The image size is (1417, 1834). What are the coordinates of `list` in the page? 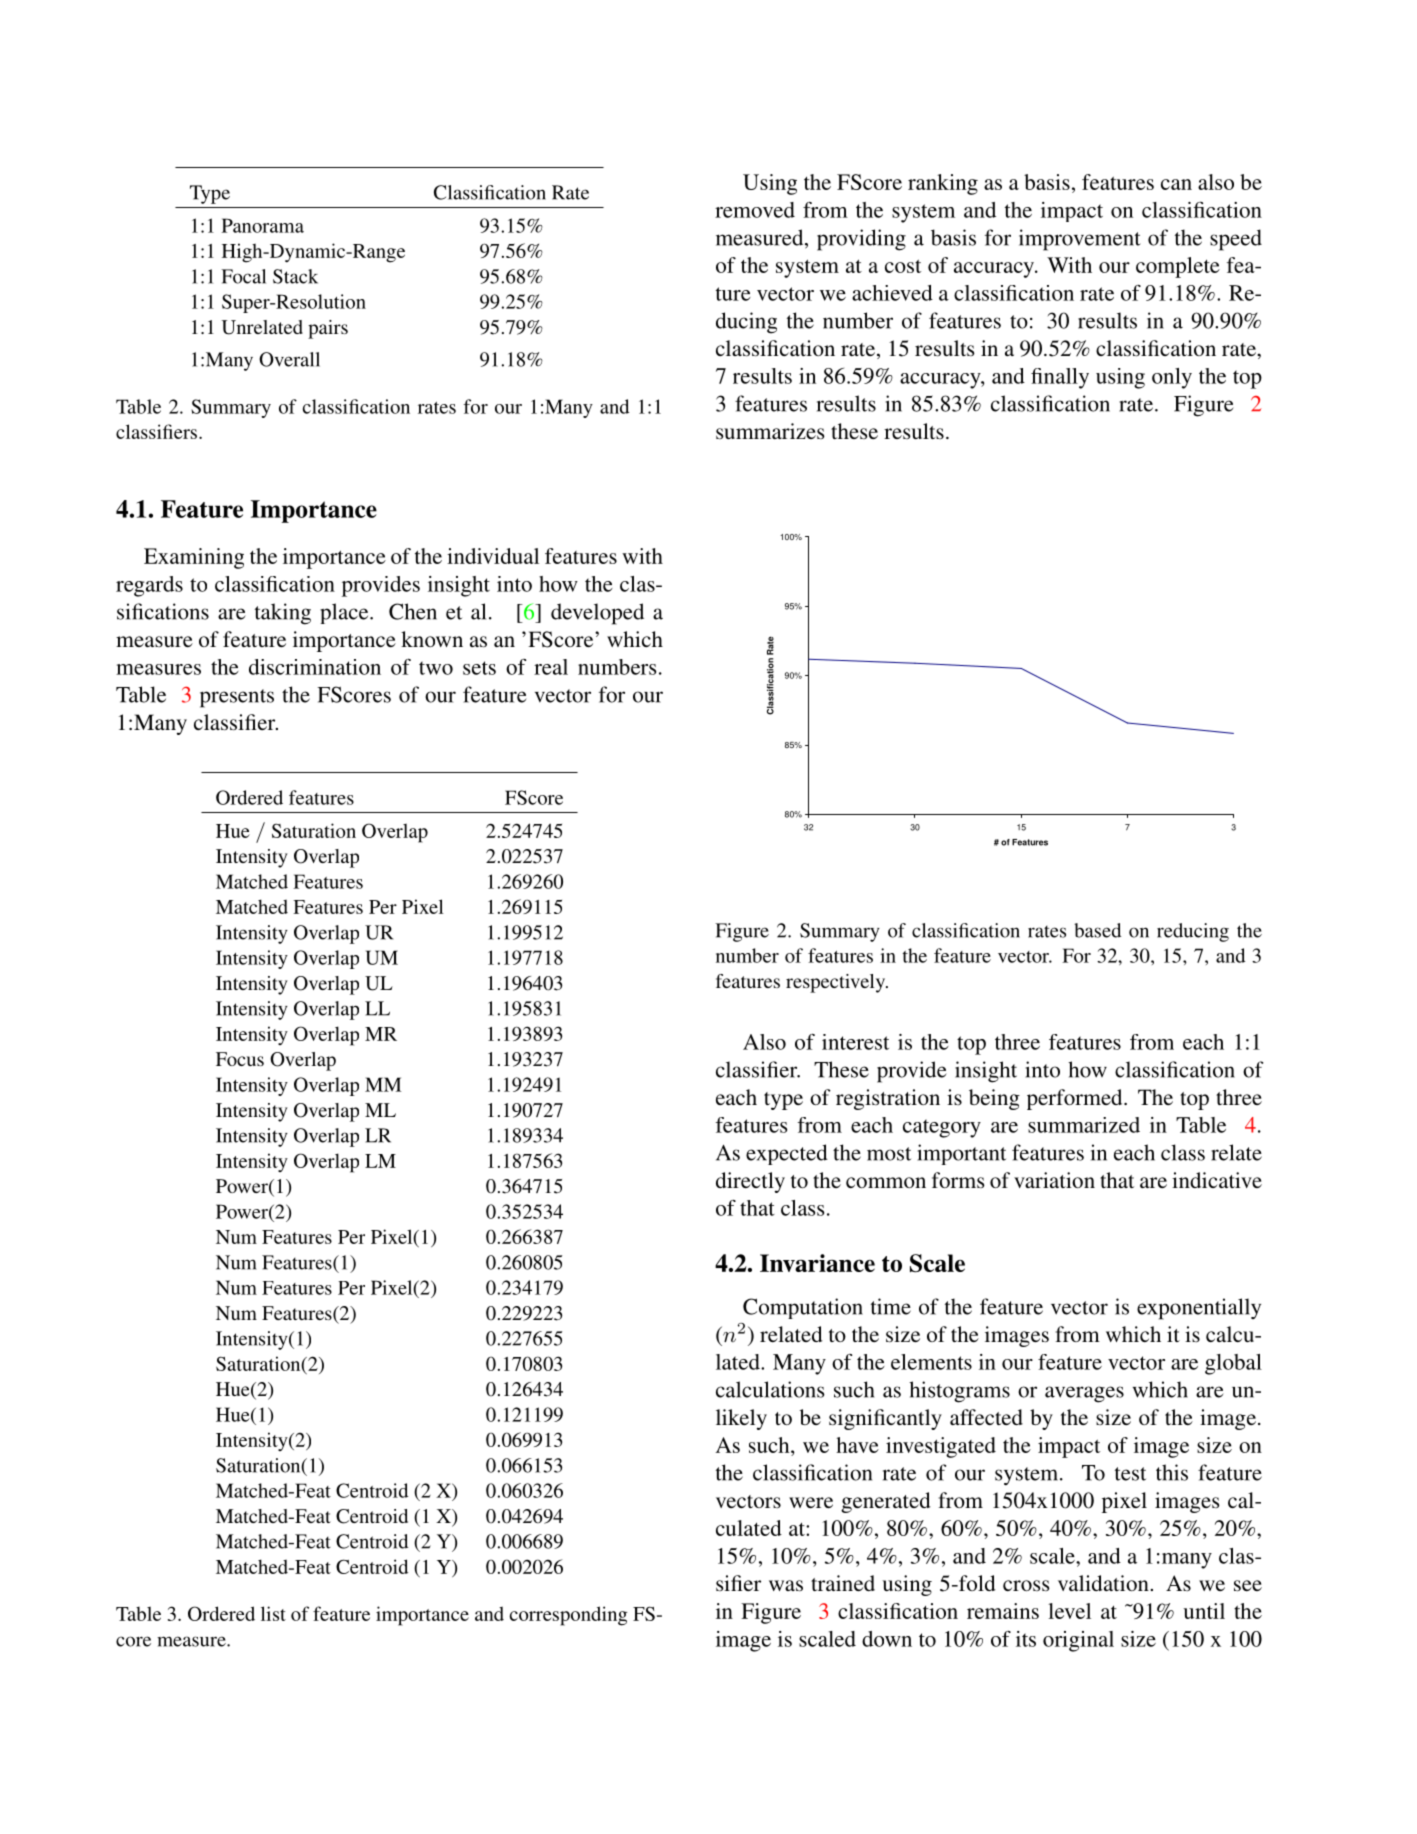 It's located at (273, 1613).
